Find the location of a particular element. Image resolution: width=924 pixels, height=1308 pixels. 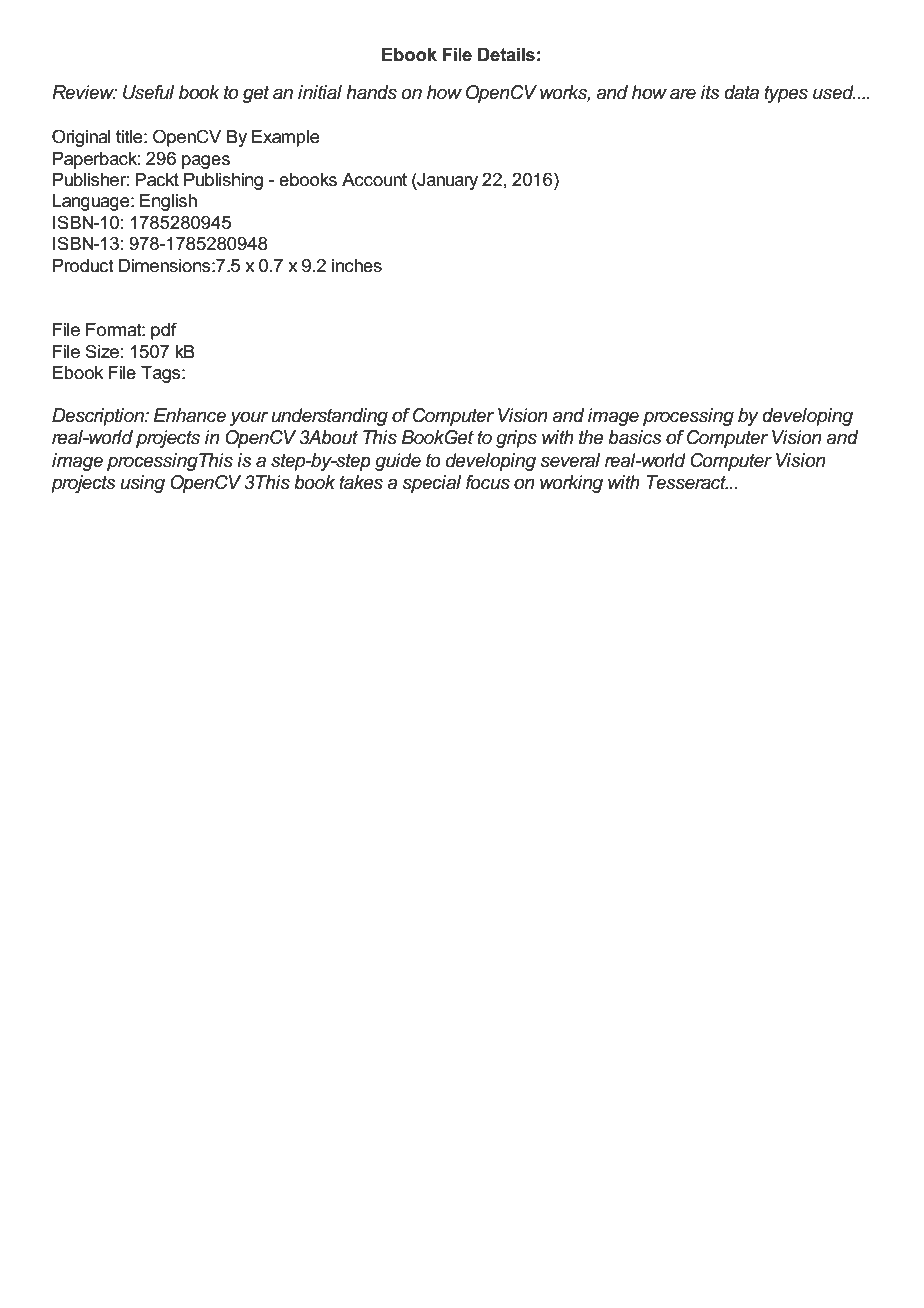

understanding is located at coordinates (329, 417).
